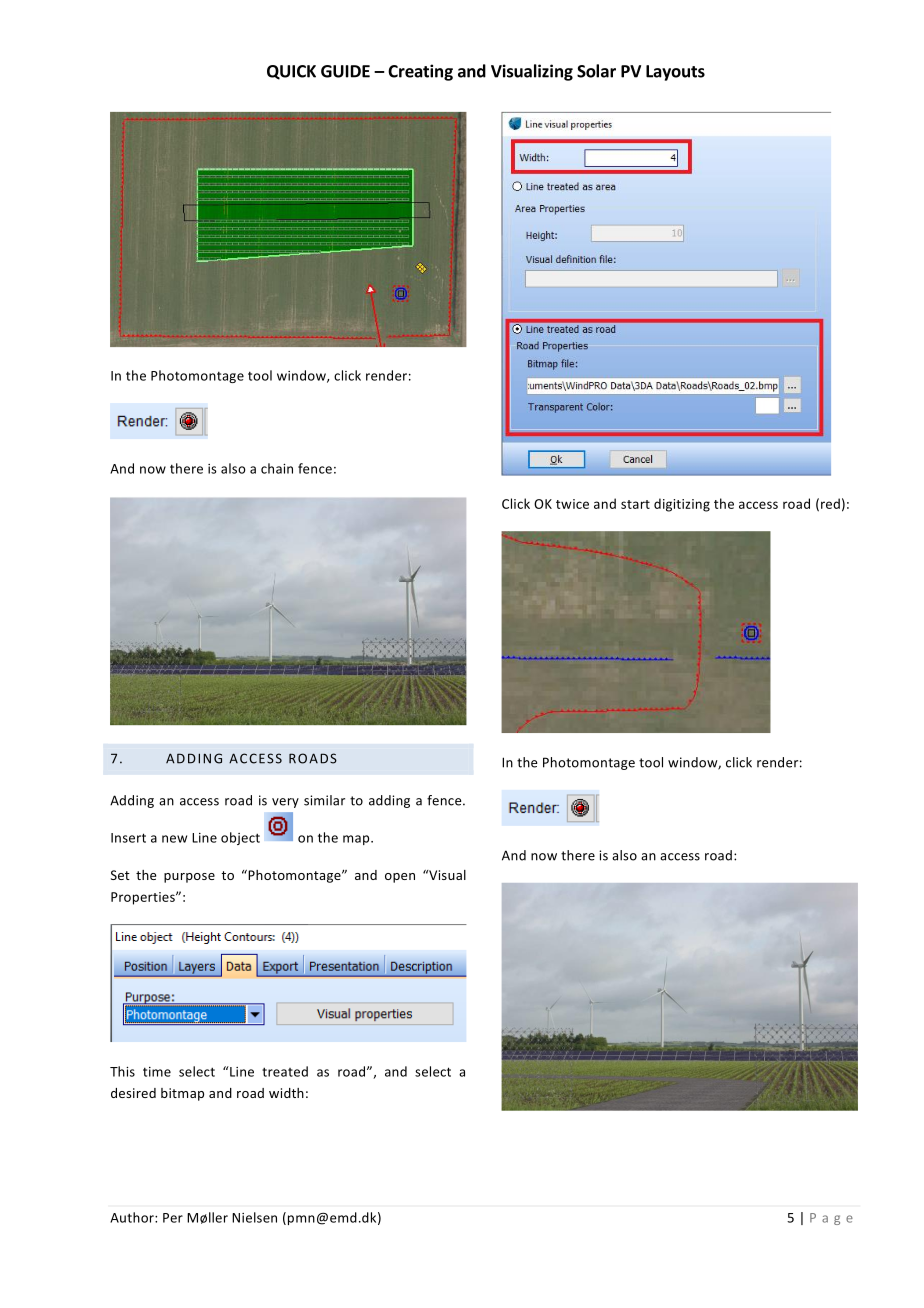  I want to click on treated, so click(285, 1071).
